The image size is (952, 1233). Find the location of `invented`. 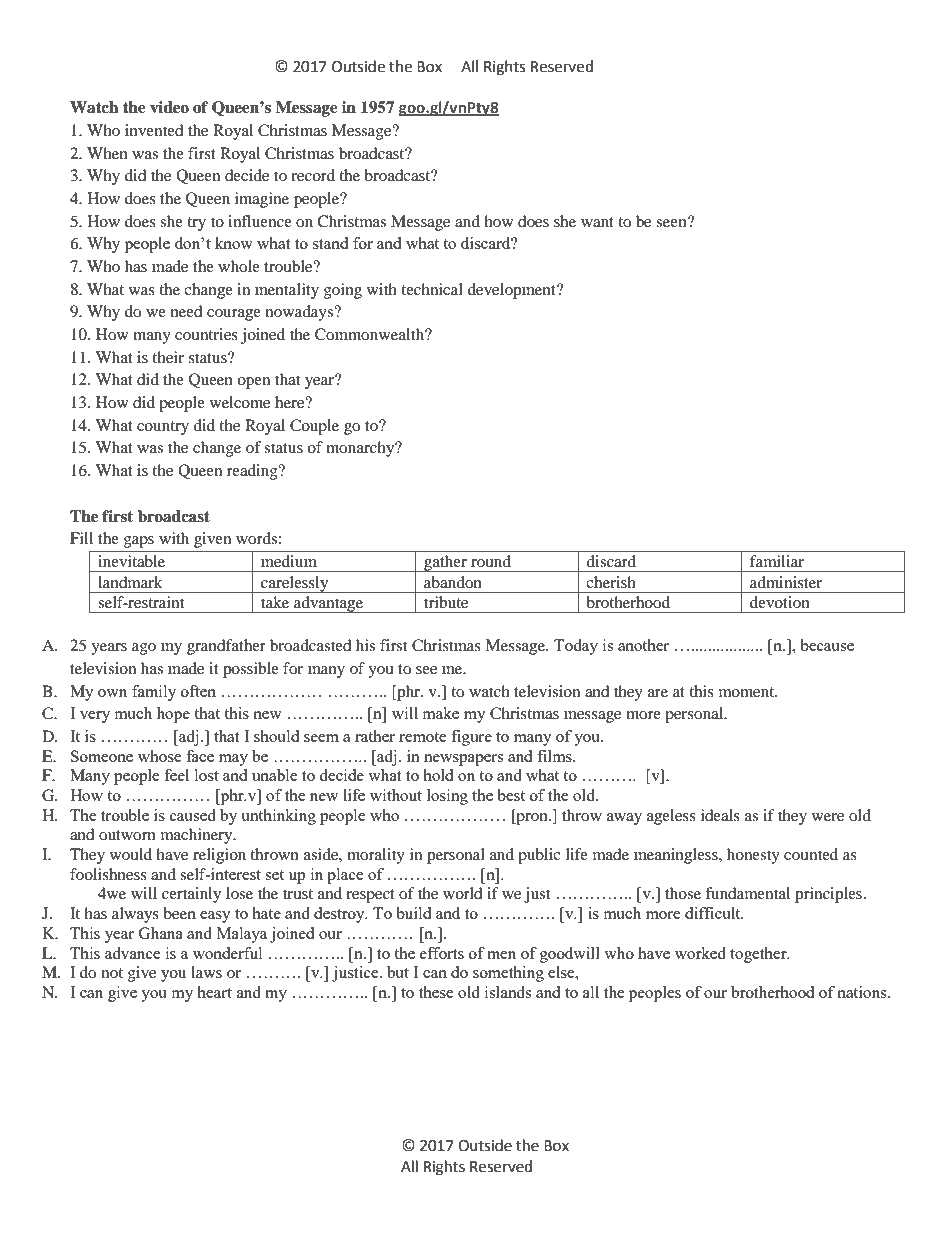

invented is located at coordinates (154, 130).
